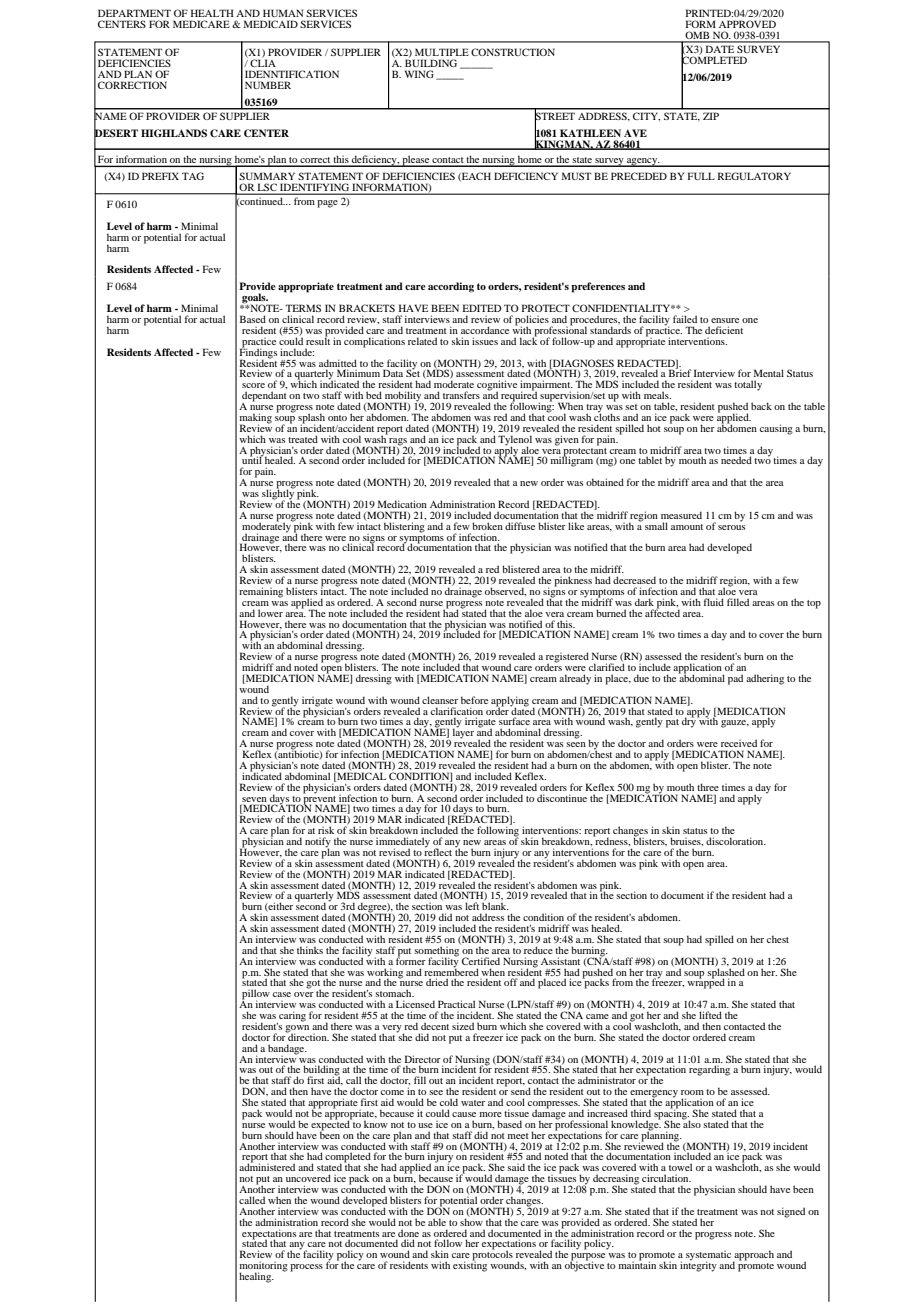  What do you see at coordinates (706, 983) in the image?
I see `wrapped` at bounding box center [706, 983].
